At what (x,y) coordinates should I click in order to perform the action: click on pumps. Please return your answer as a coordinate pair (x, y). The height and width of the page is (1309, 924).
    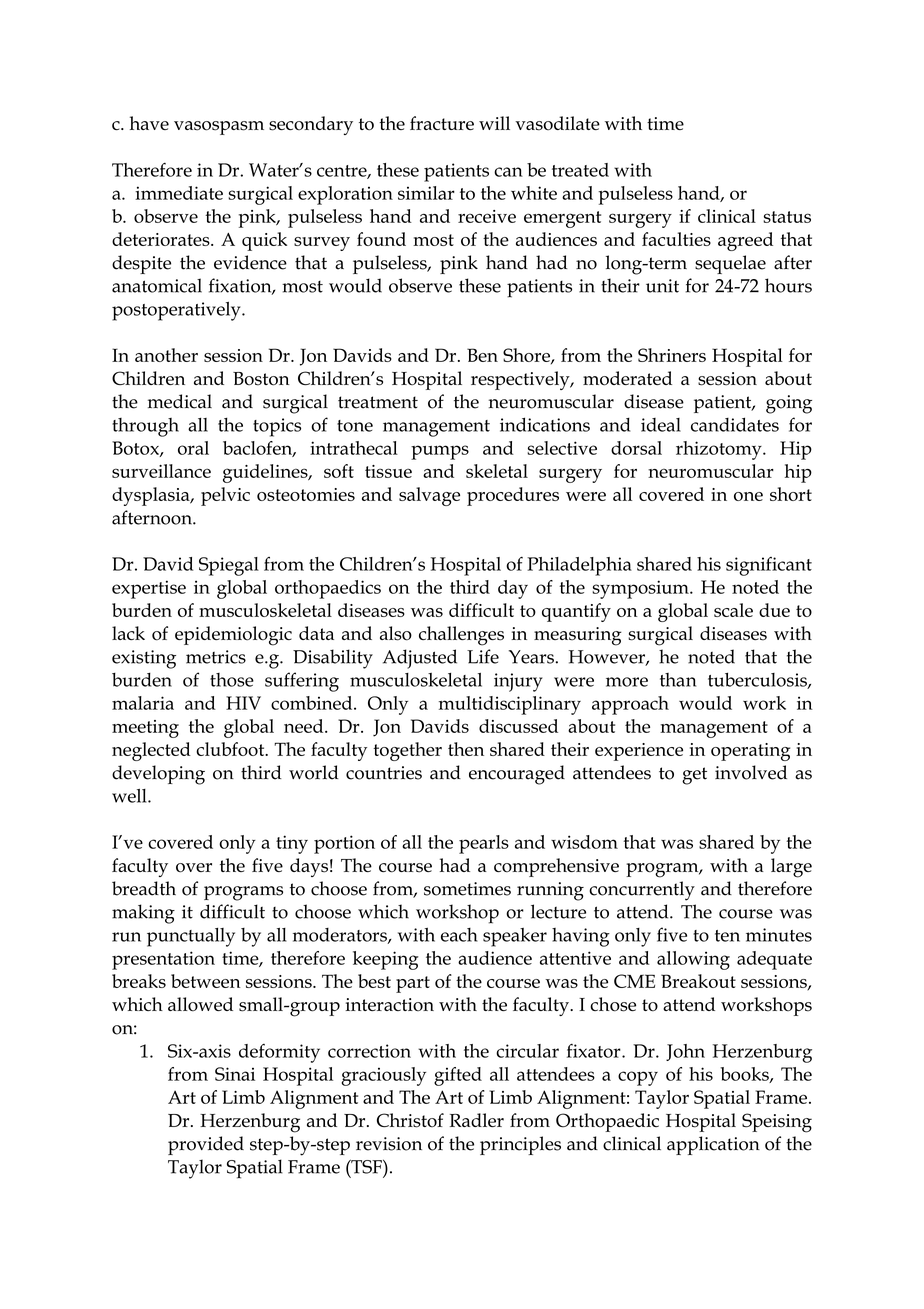
    Looking at the image, I should click on (440, 452).
